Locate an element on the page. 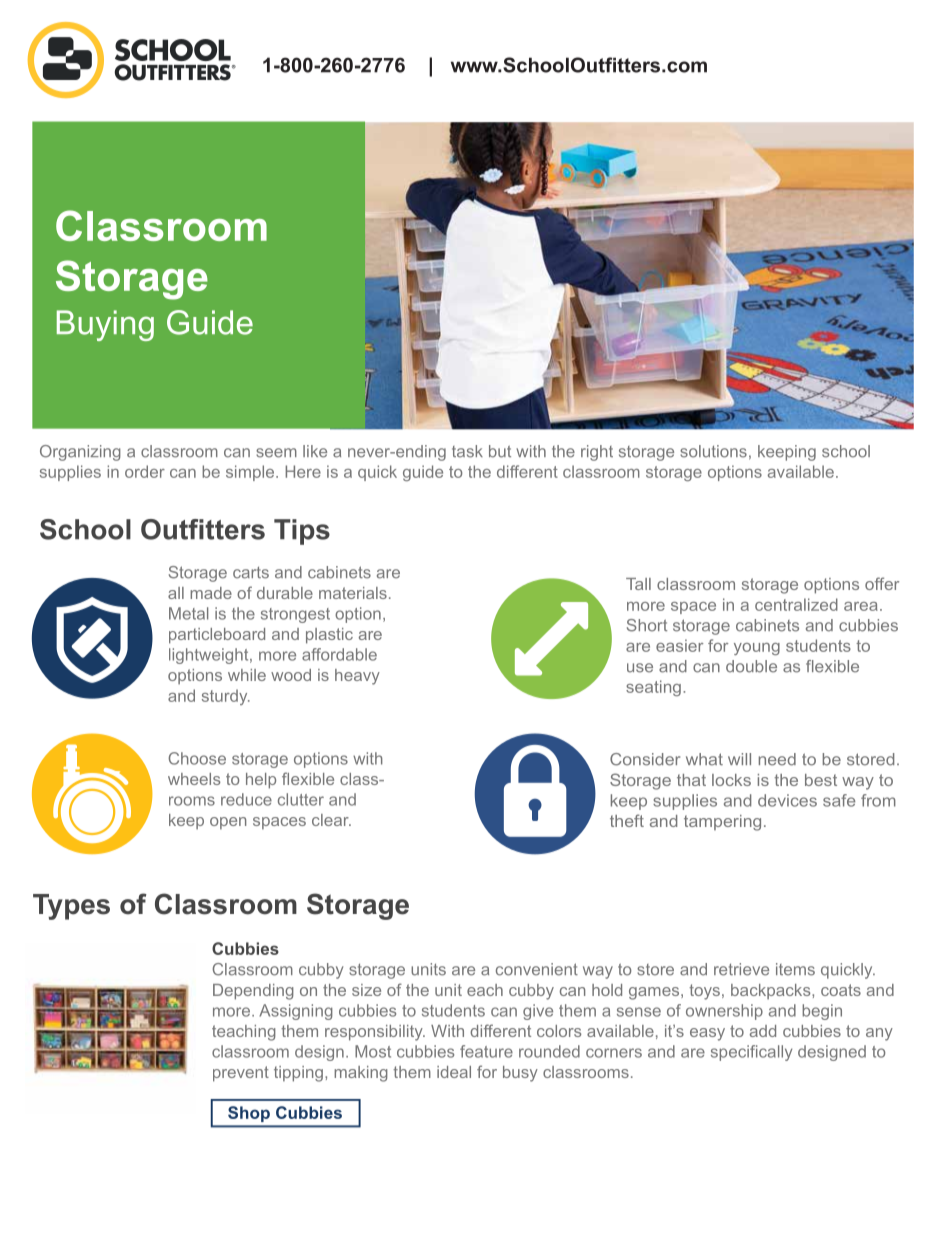 This document has height=1233, width=952. sturdy is located at coordinates (226, 697).
